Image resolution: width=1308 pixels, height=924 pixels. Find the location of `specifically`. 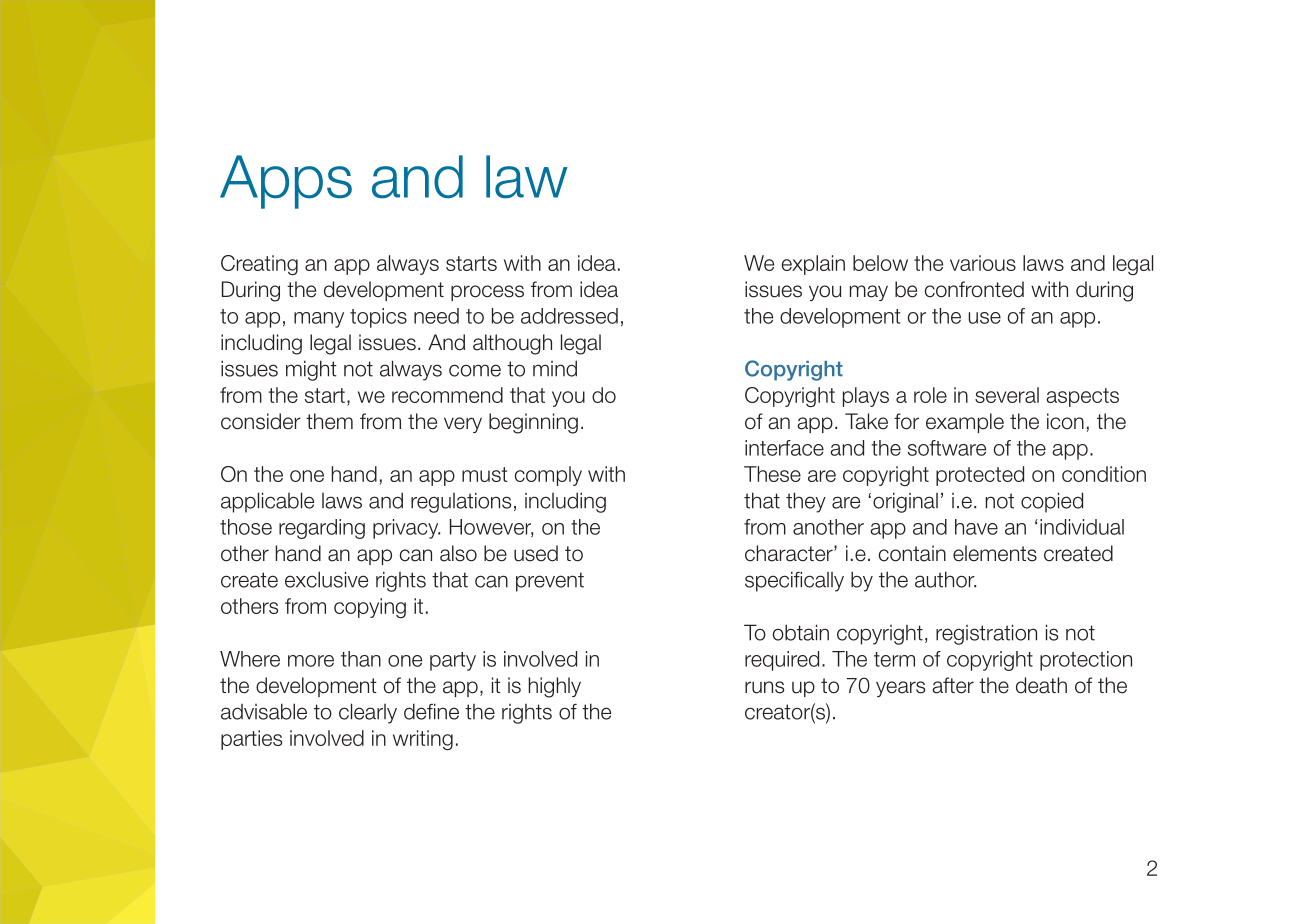

specifically is located at coordinates (794, 581).
